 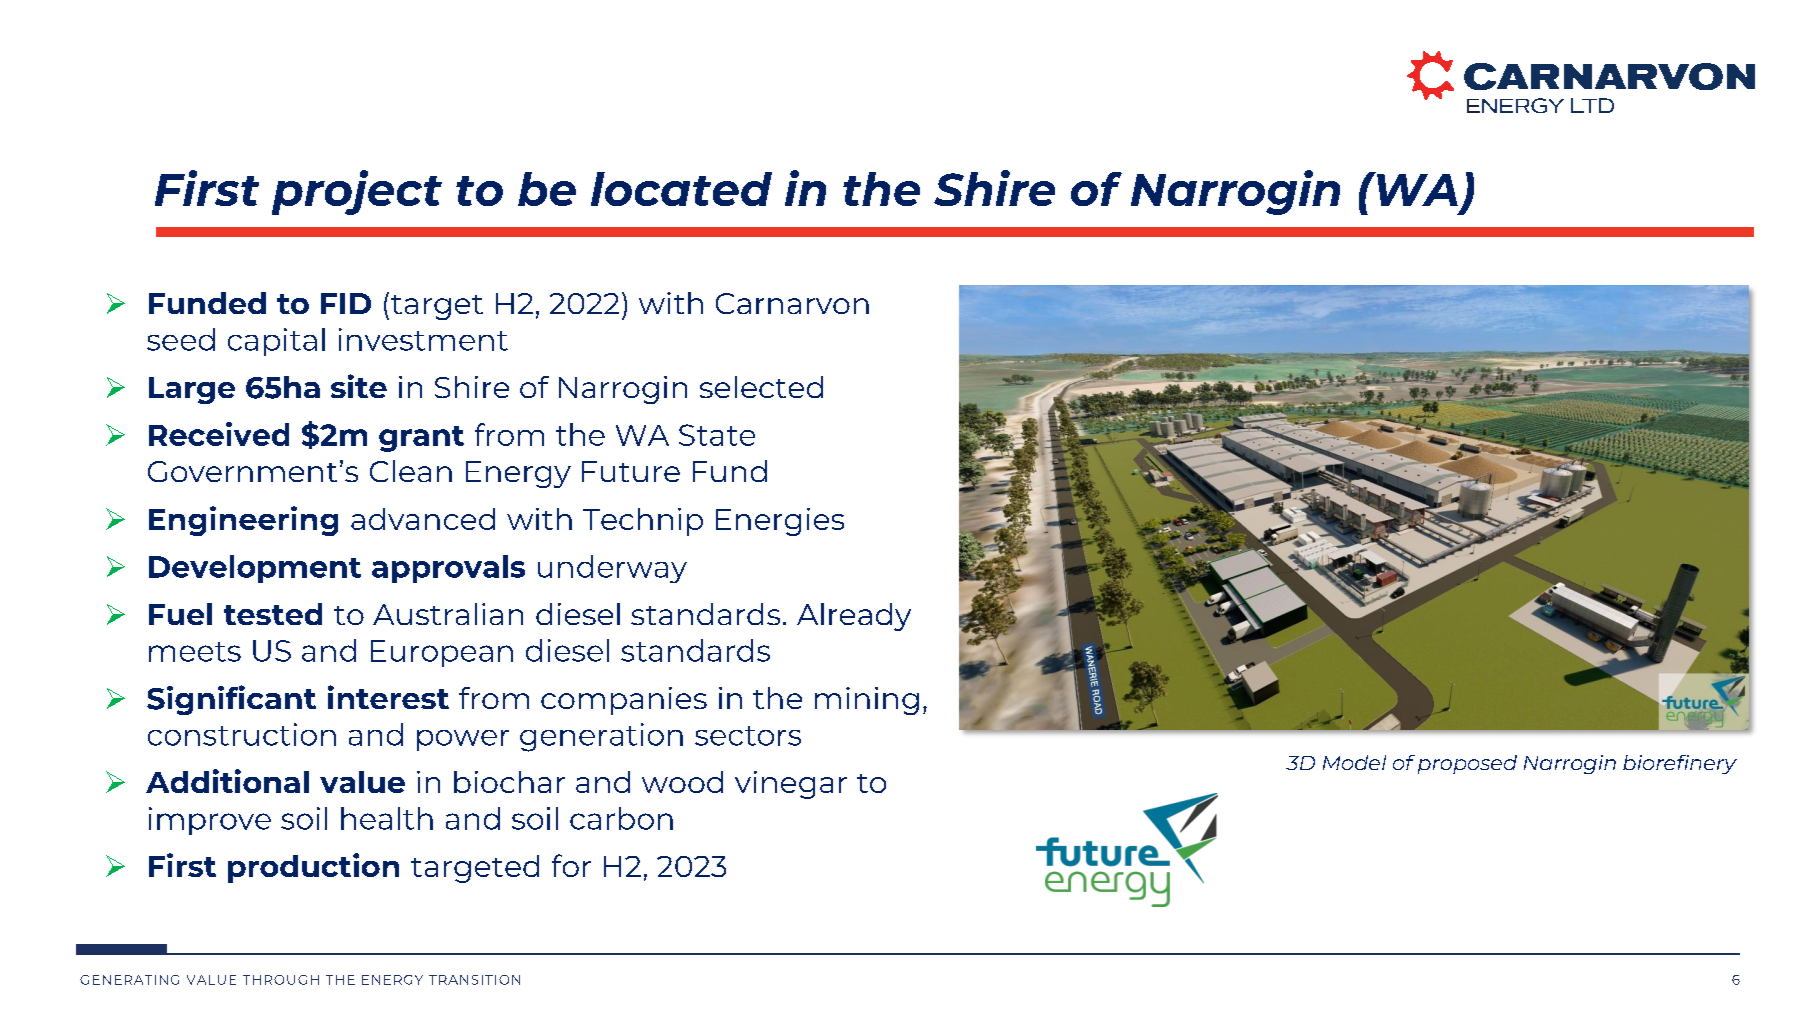 What do you see at coordinates (357, 192) in the image?
I see `project` at bounding box center [357, 192].
